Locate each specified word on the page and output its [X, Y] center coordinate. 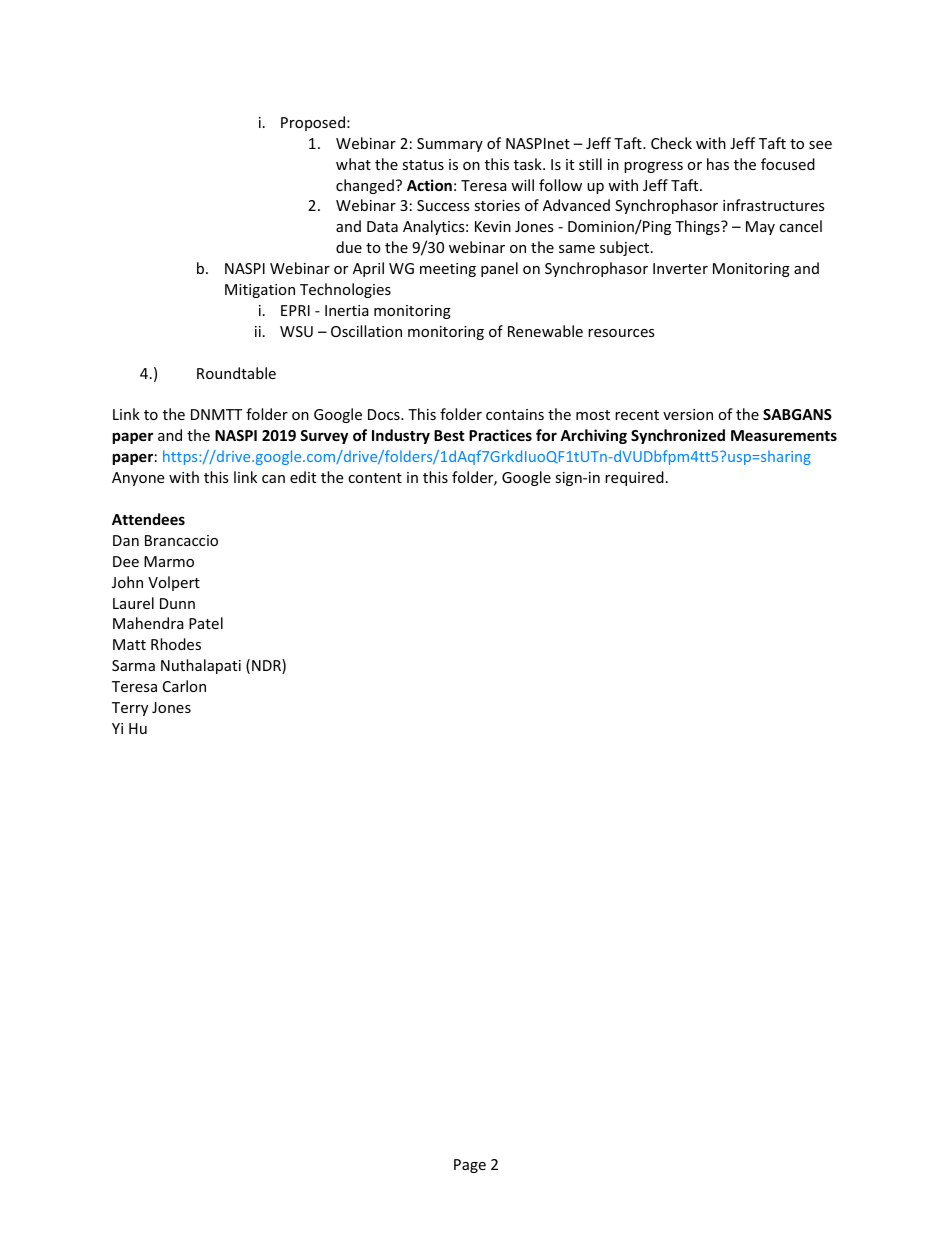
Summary [450, 145]
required [634, 478]
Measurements [784, 435]
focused [788, 164]
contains [515, 414]
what [353, 164]
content [375, 478]
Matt [129, 644]
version [688, 414]
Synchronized [678, 436]
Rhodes [176, 644]
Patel [206, 623]
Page [470, 1166]
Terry [130, 709]
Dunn [177, 603]
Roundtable [236, 373]
